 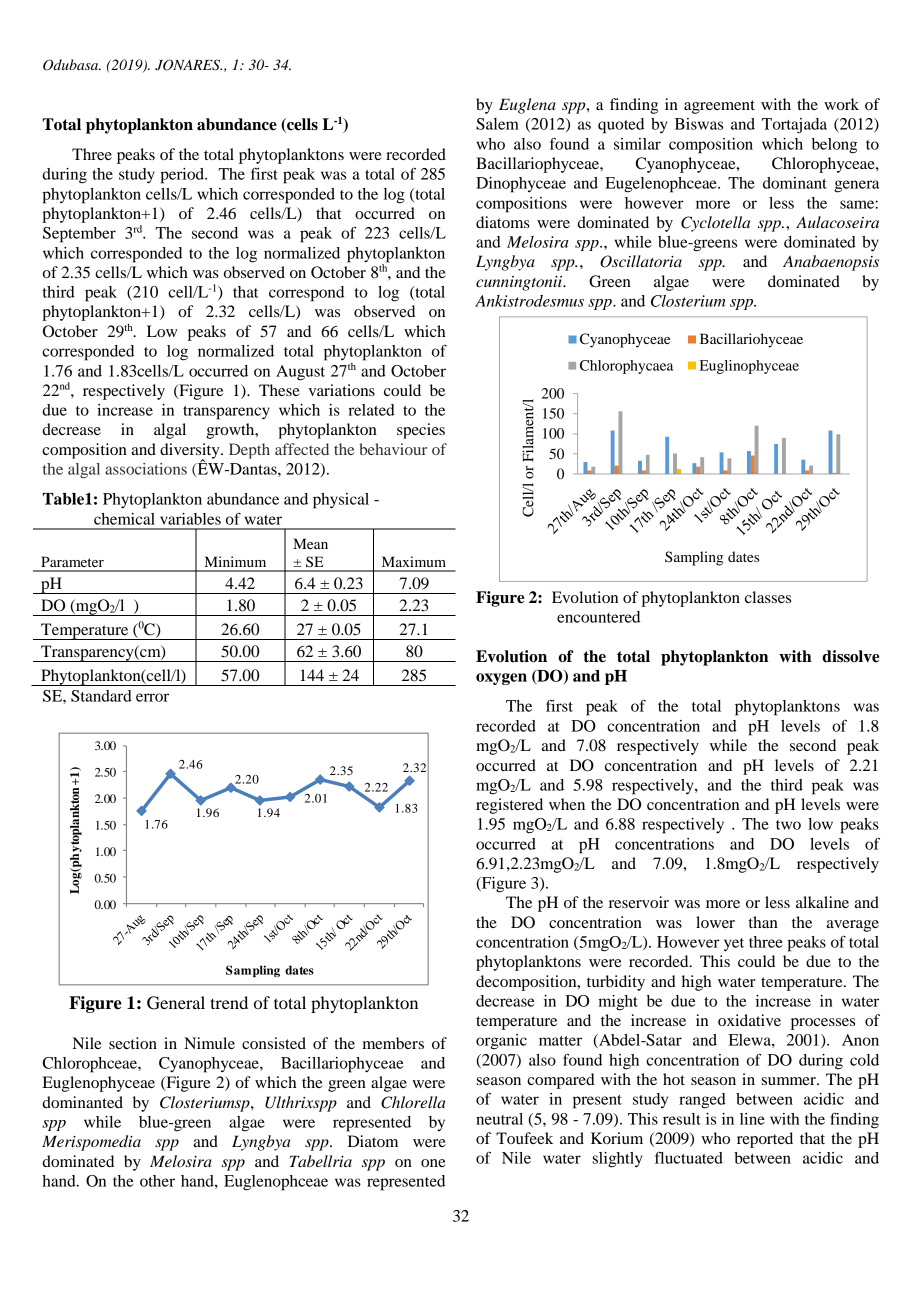 I want to click on other, so click(x=157, y=1181).
